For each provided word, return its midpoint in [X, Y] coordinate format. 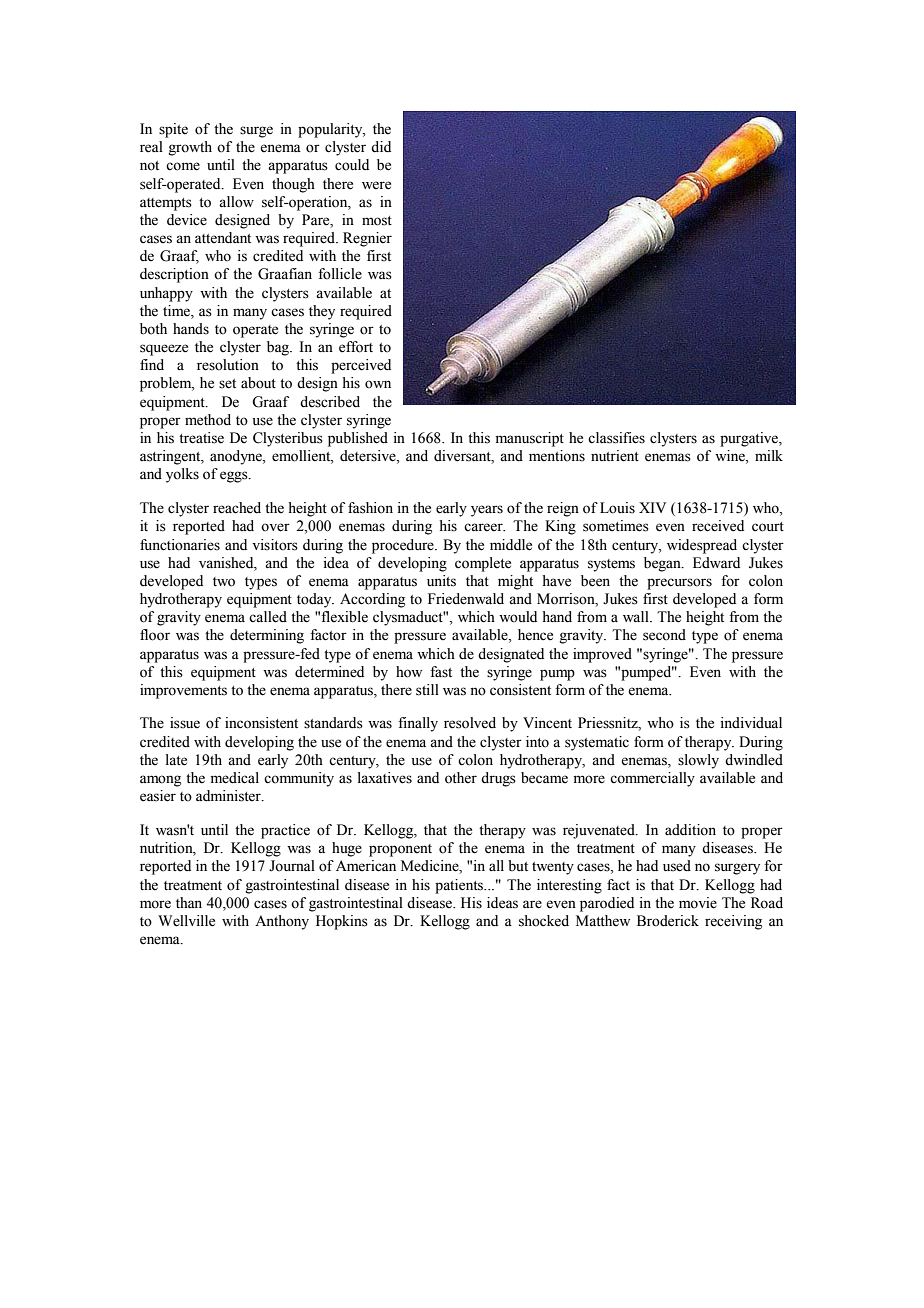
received [718, 526]
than [189, 902]
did [381, 147]
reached [237, 508]
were [376, 185]
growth [190, 148]
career [484, 527]
